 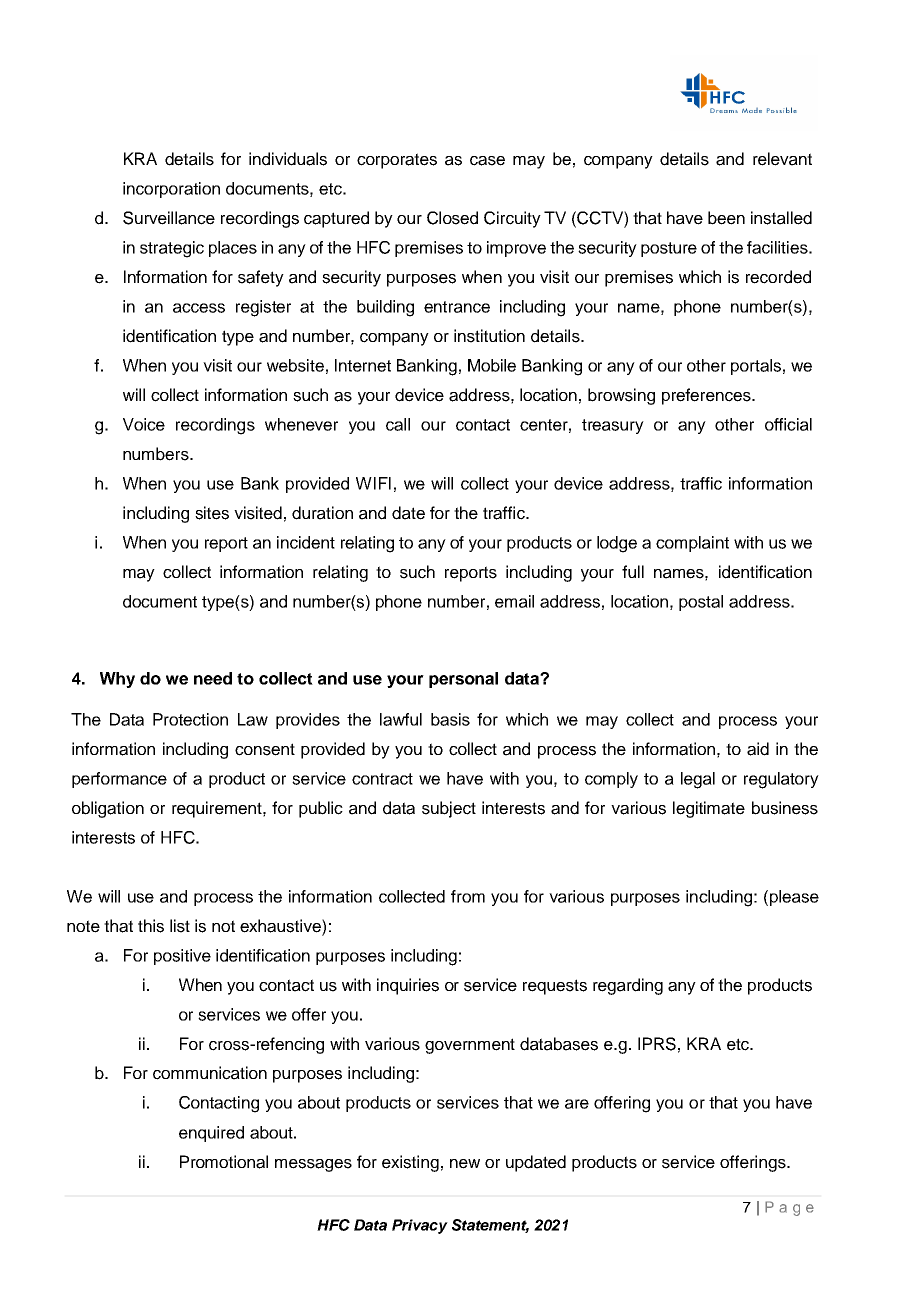 What do you see at coordinates (452, 218) in the image?
I see `Closed` at bounding box center [452, 218].
